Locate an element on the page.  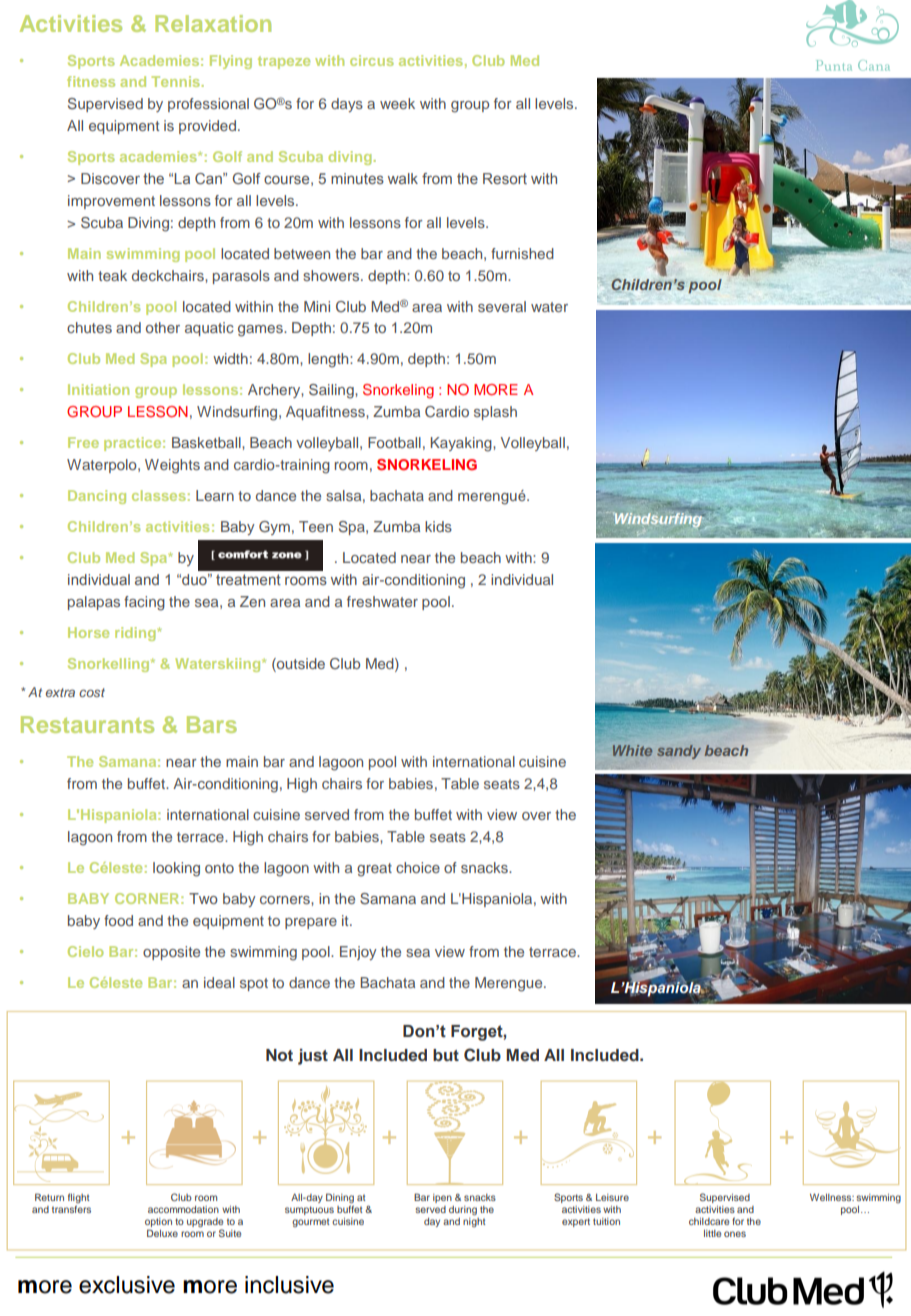
Tennis is located at coordinates (177, 81).
